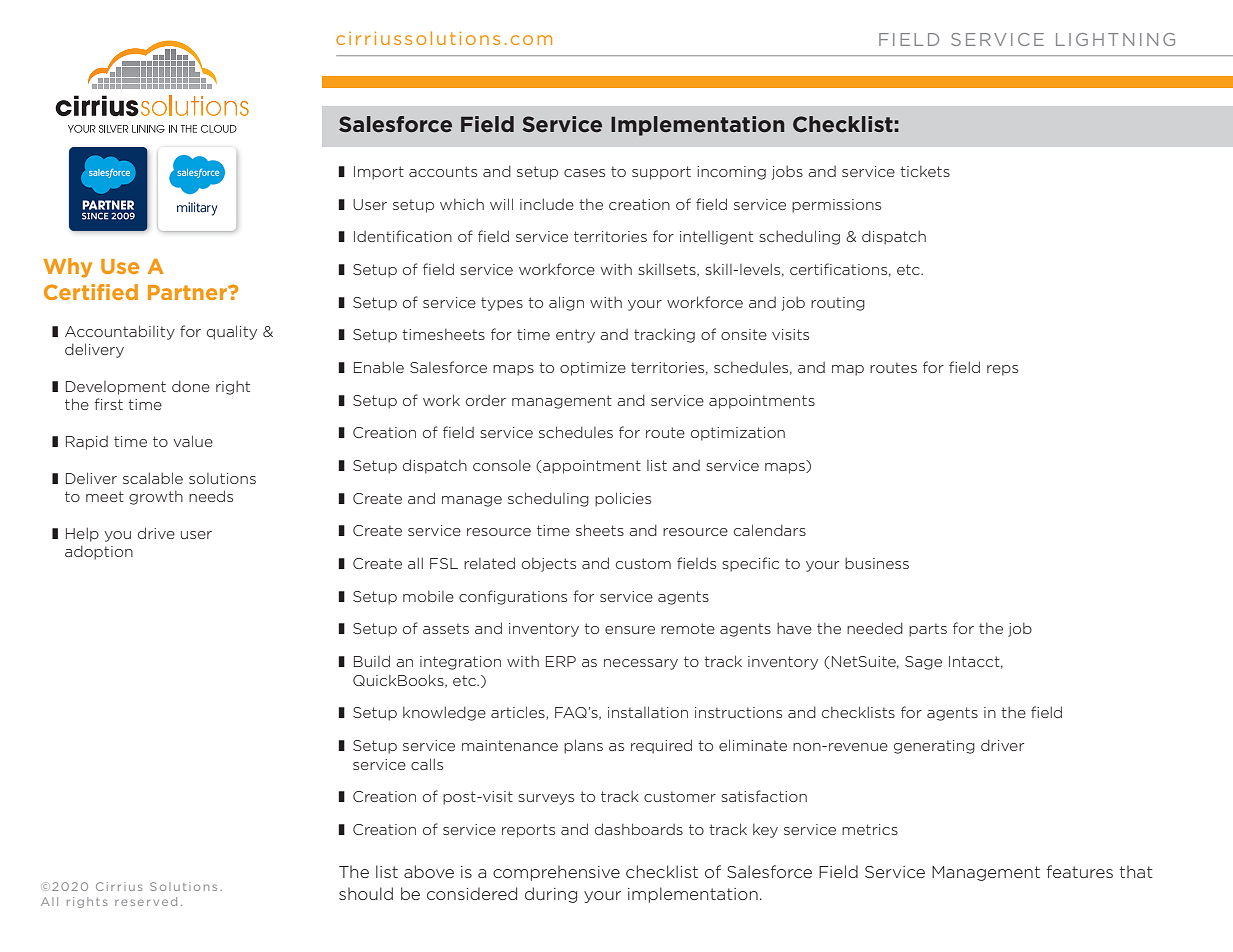 The image size is (1233, 952). Describe the element at coordinates (925, 171) in the page. I see `tickets` at that location.
